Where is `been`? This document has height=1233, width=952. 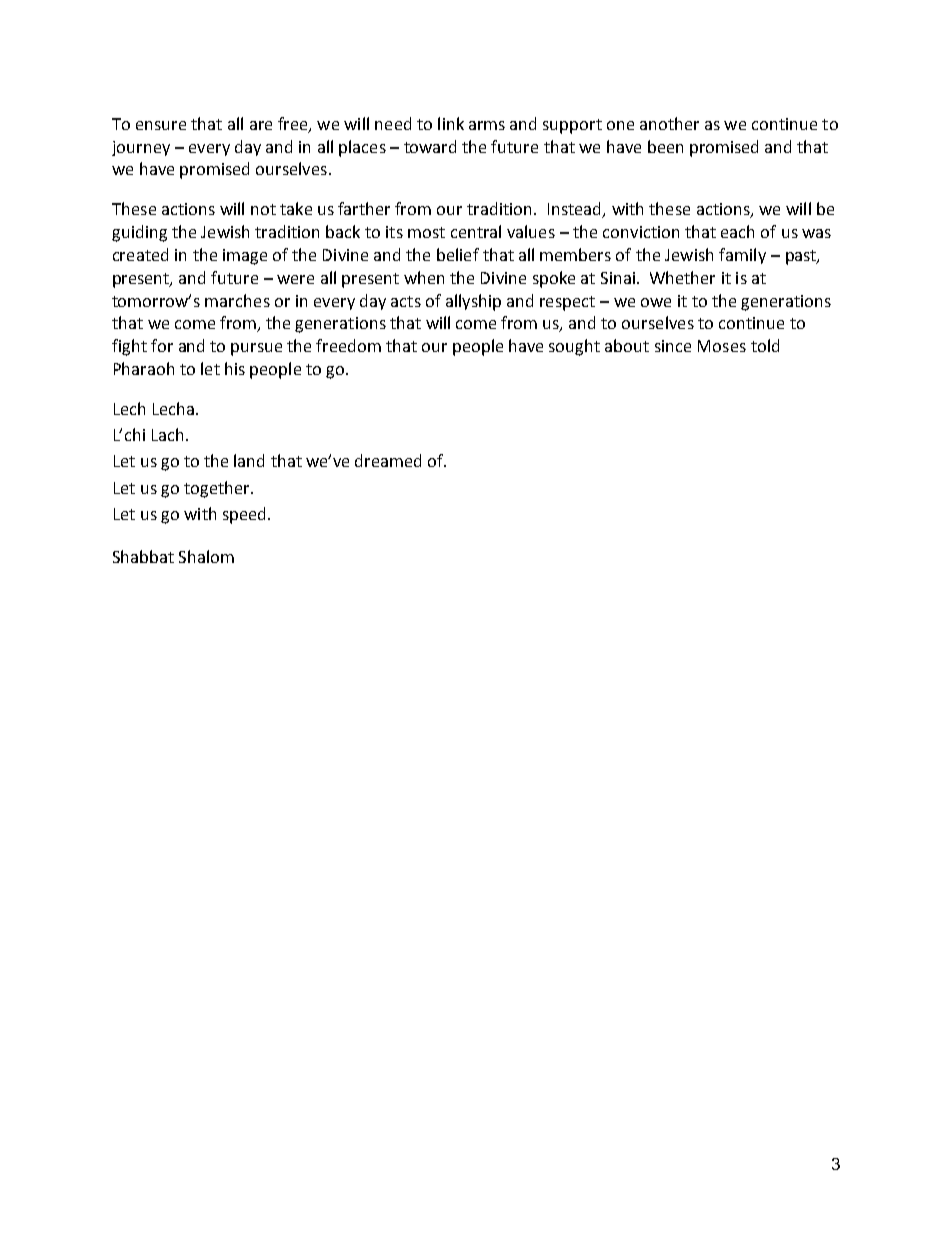
been is located at coordinates (665, 146).
